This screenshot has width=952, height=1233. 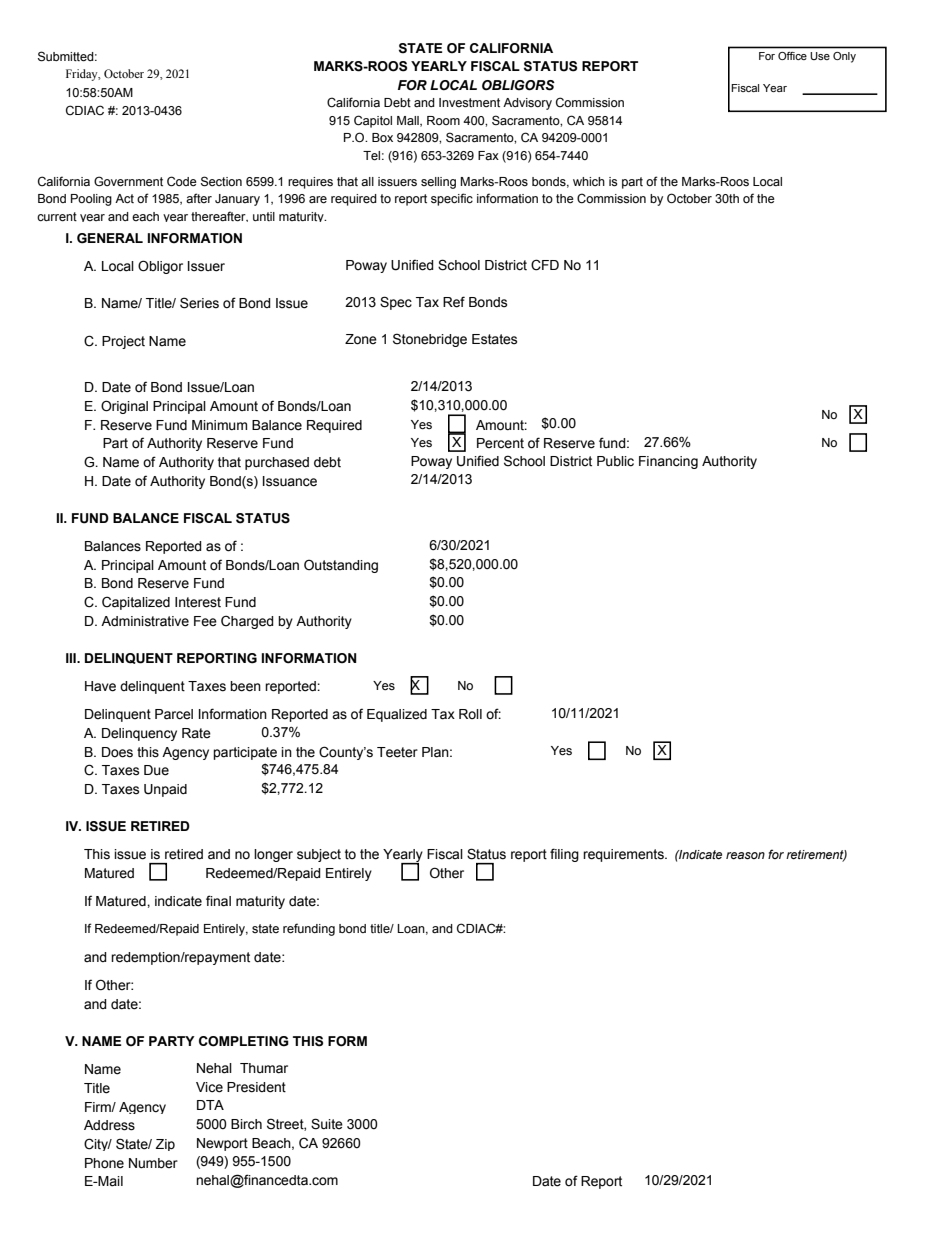 I want to click on Office, so click(x=792, y=56).
